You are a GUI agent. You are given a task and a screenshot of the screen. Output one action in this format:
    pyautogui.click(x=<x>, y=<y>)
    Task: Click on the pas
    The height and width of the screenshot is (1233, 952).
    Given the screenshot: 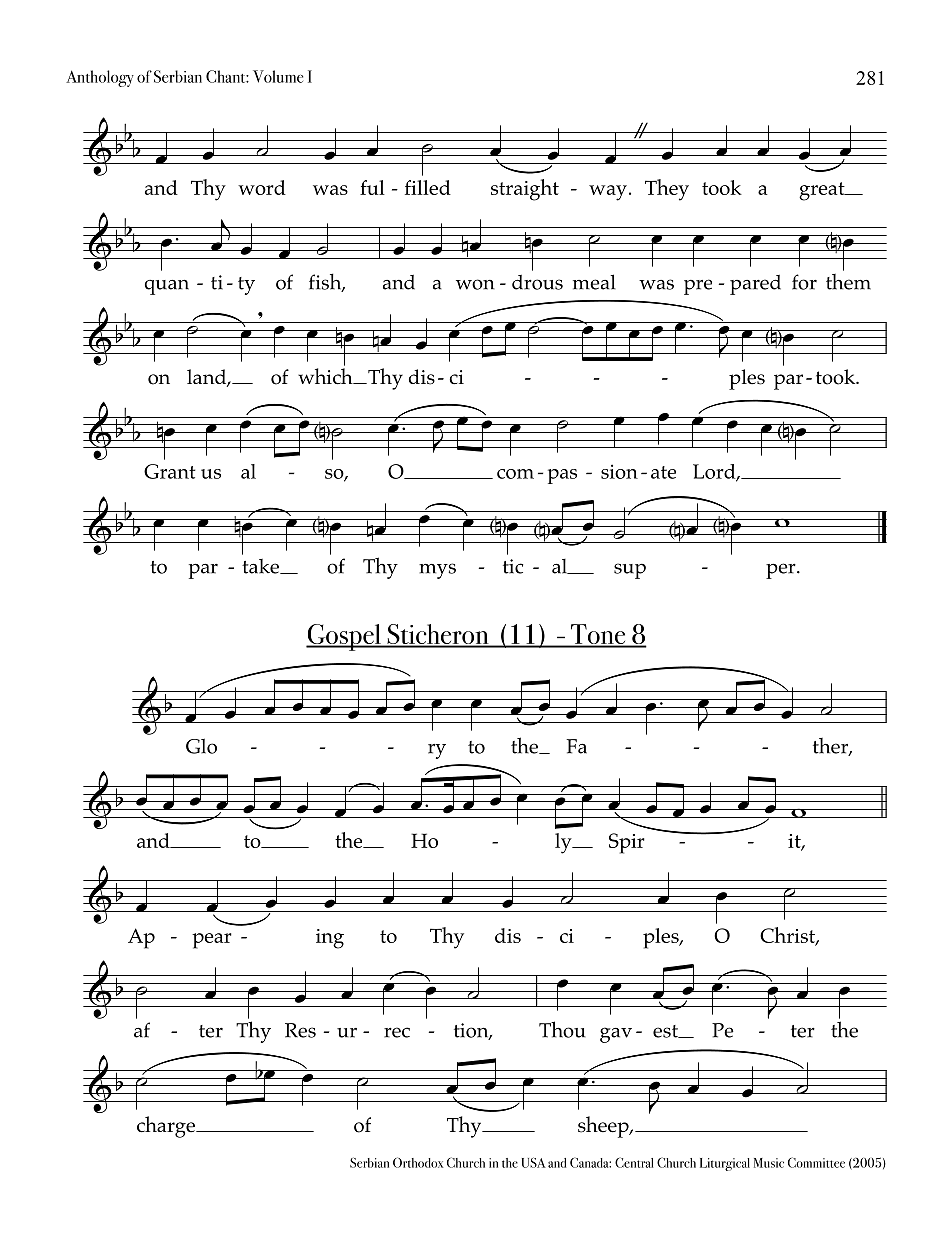 What is the action you would take?
    pyautogui.click(x=562, y=476)
